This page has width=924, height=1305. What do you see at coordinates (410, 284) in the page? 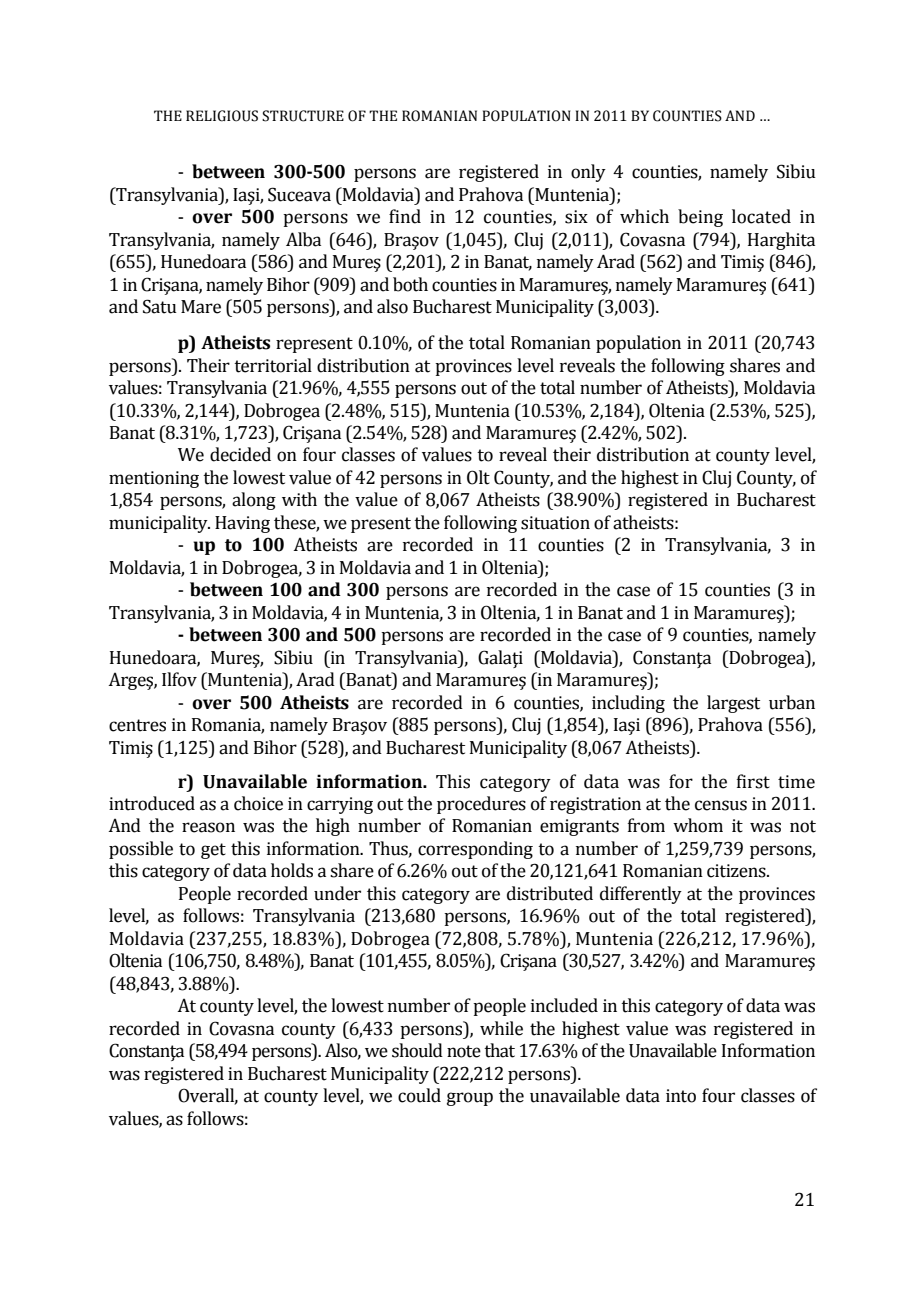
I see `both` at bounding box center [410, 284].
